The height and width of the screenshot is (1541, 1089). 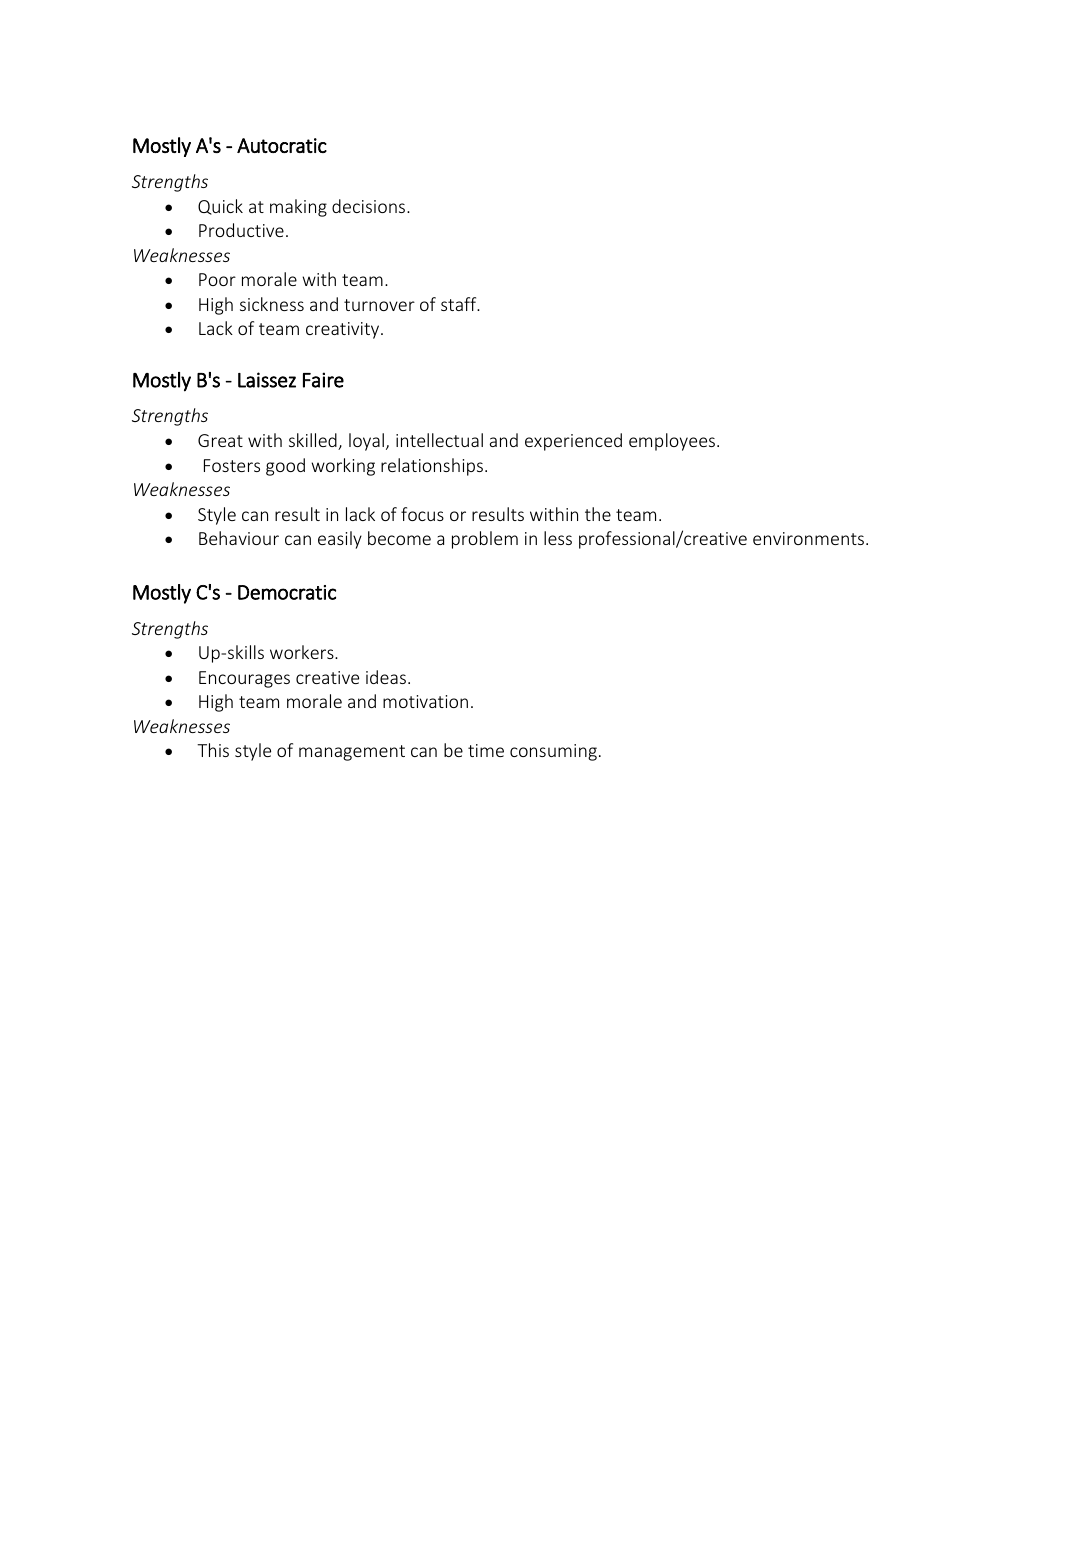 I want to click on Behaviour, so click(x=239, y=538).
